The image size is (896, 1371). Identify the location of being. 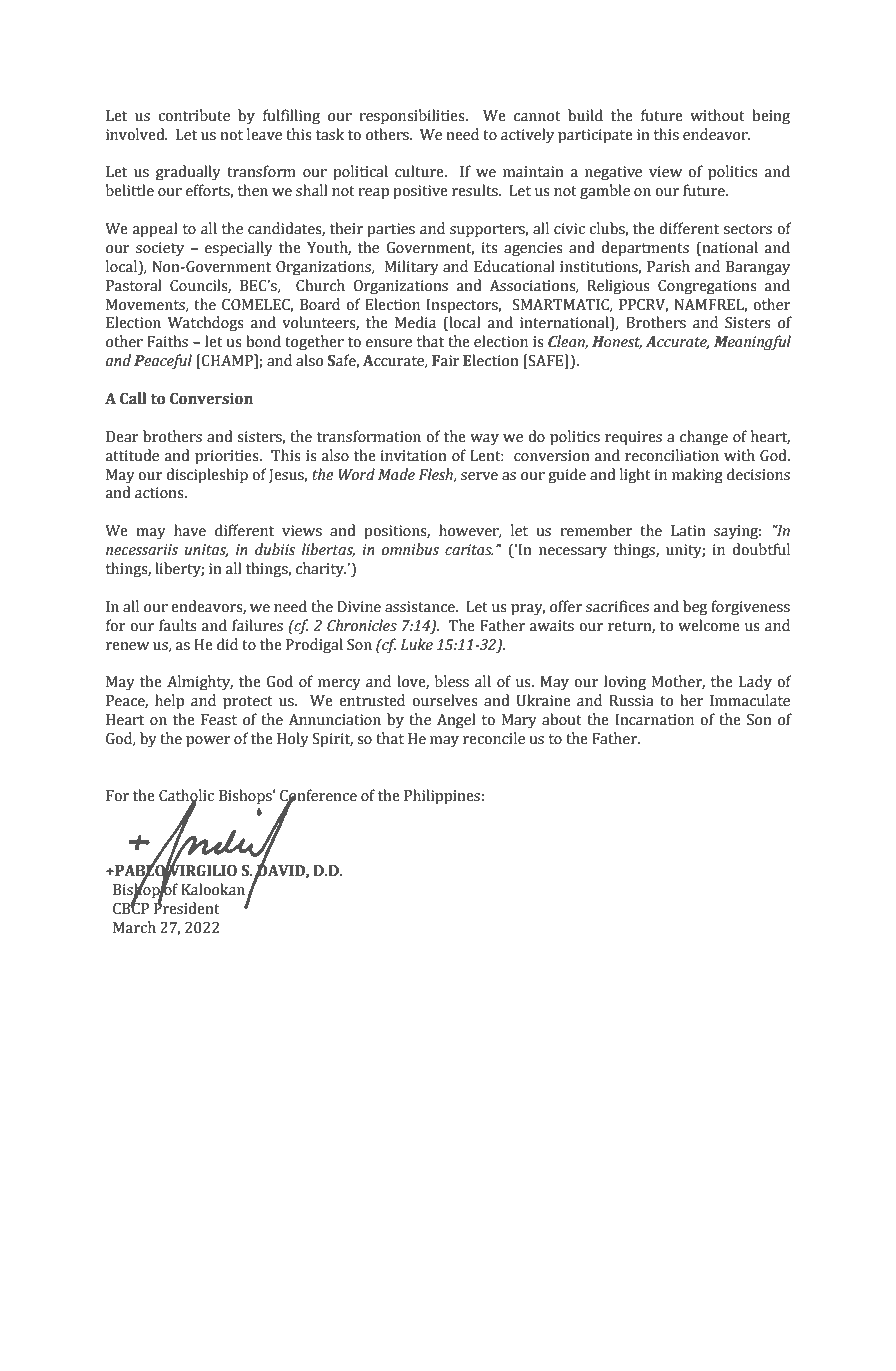
(771, 117).
